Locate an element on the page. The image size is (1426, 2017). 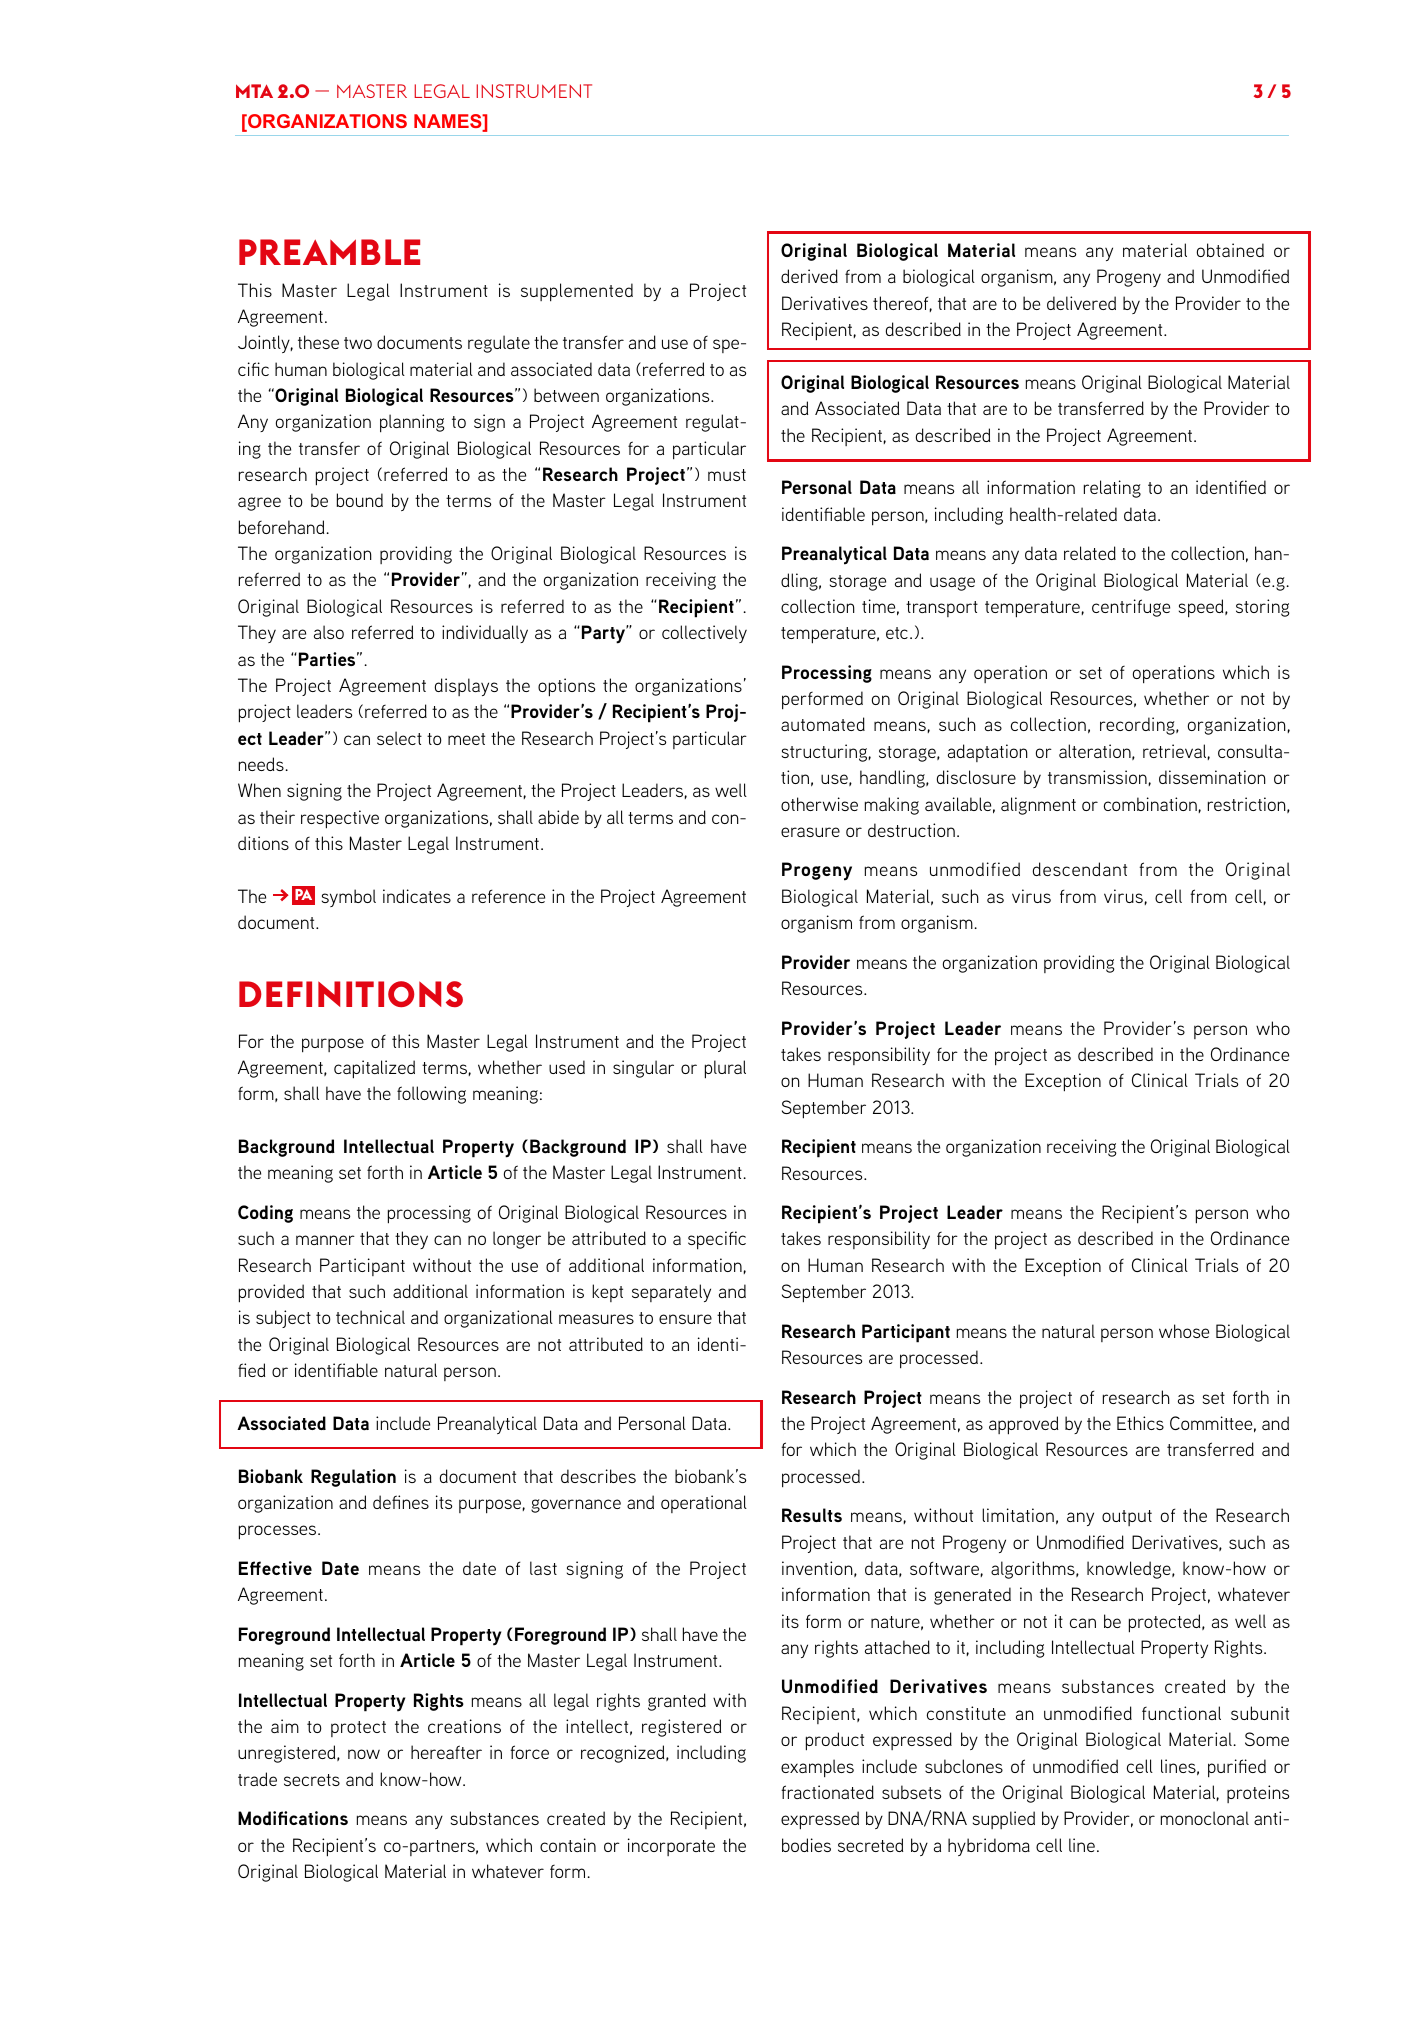
PREAMBLE is located at coordinates (329, 252).
